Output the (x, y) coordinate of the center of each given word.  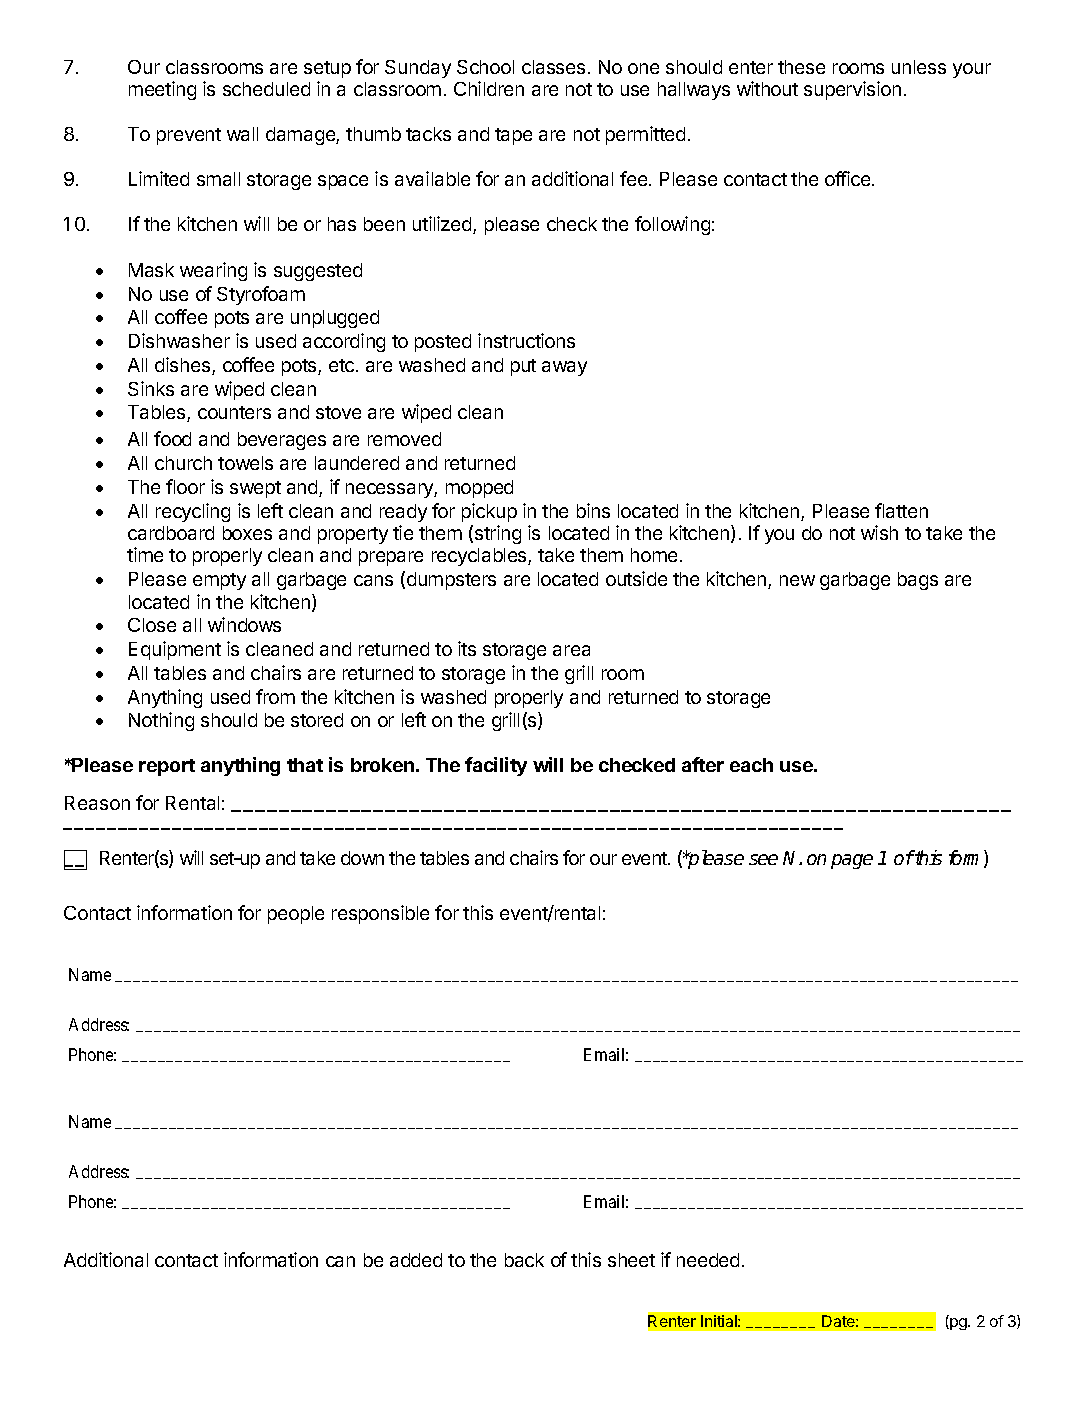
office (849, 178)
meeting (162, 90)
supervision (852, 90)
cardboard (171, 533)
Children (489, 88)
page (852, 861)
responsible (380, 914)
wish (879, 532)
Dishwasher (179, 340)
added (416, 1260)
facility (496, 766)
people (296, 915)
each (751, 765)
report (167, 767)
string (498, 534)
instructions (526, 340)
